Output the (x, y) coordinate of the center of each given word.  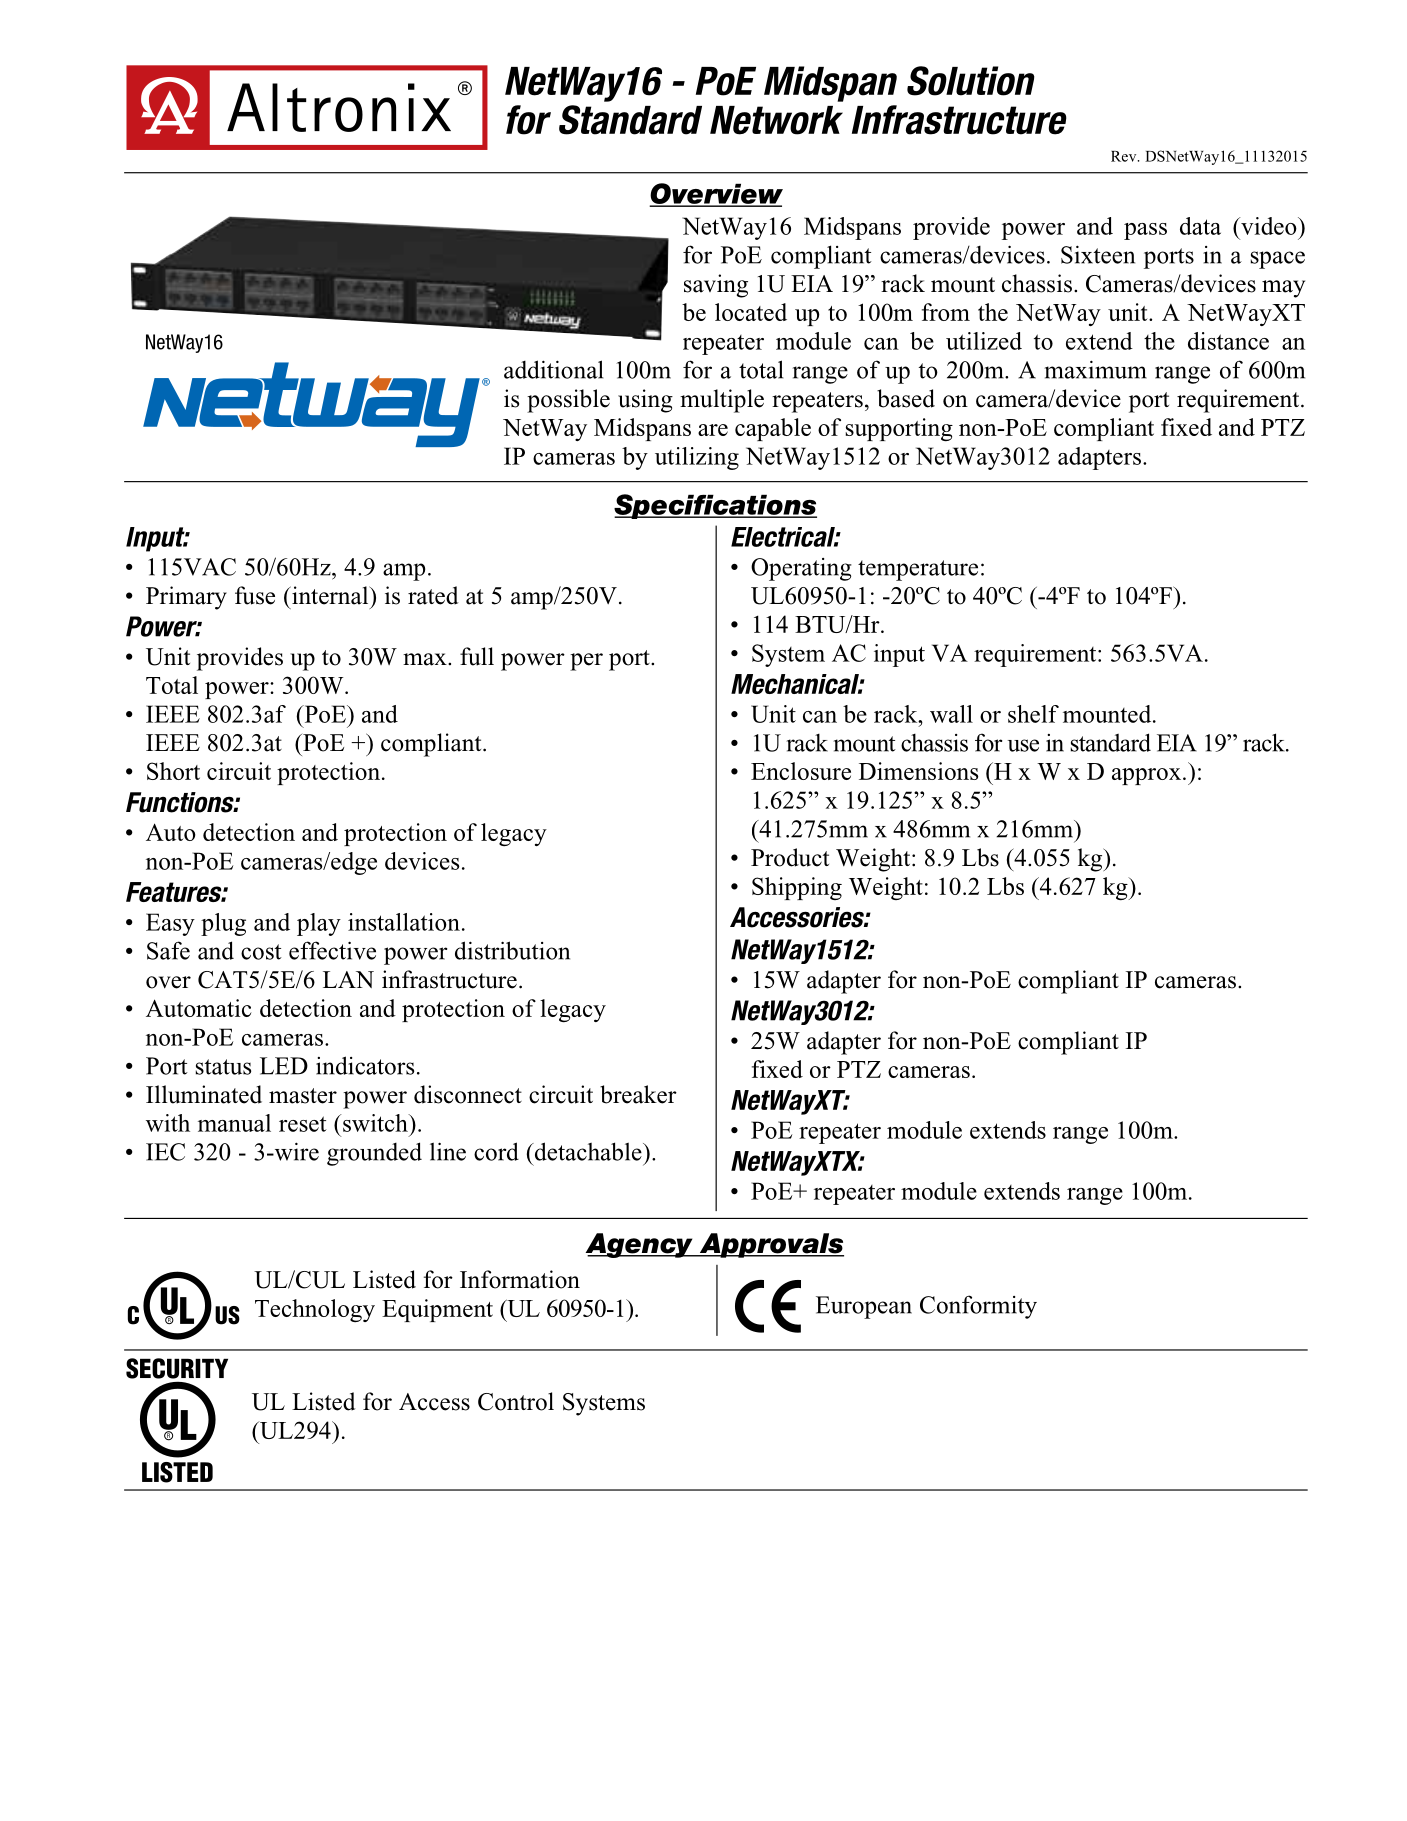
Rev (1125, 156)
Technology (315, 1310)
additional (553, 369)
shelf (1033, 714)
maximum (1095, 369)
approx (1146, 776)
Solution (971, 81)
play (319, 924)
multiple (722, 401)
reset (303, 1124)
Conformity (978, 1307)
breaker (638, 1094)
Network (776, 120)
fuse (255, 595)
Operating (801, 569)
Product (790, 857)
